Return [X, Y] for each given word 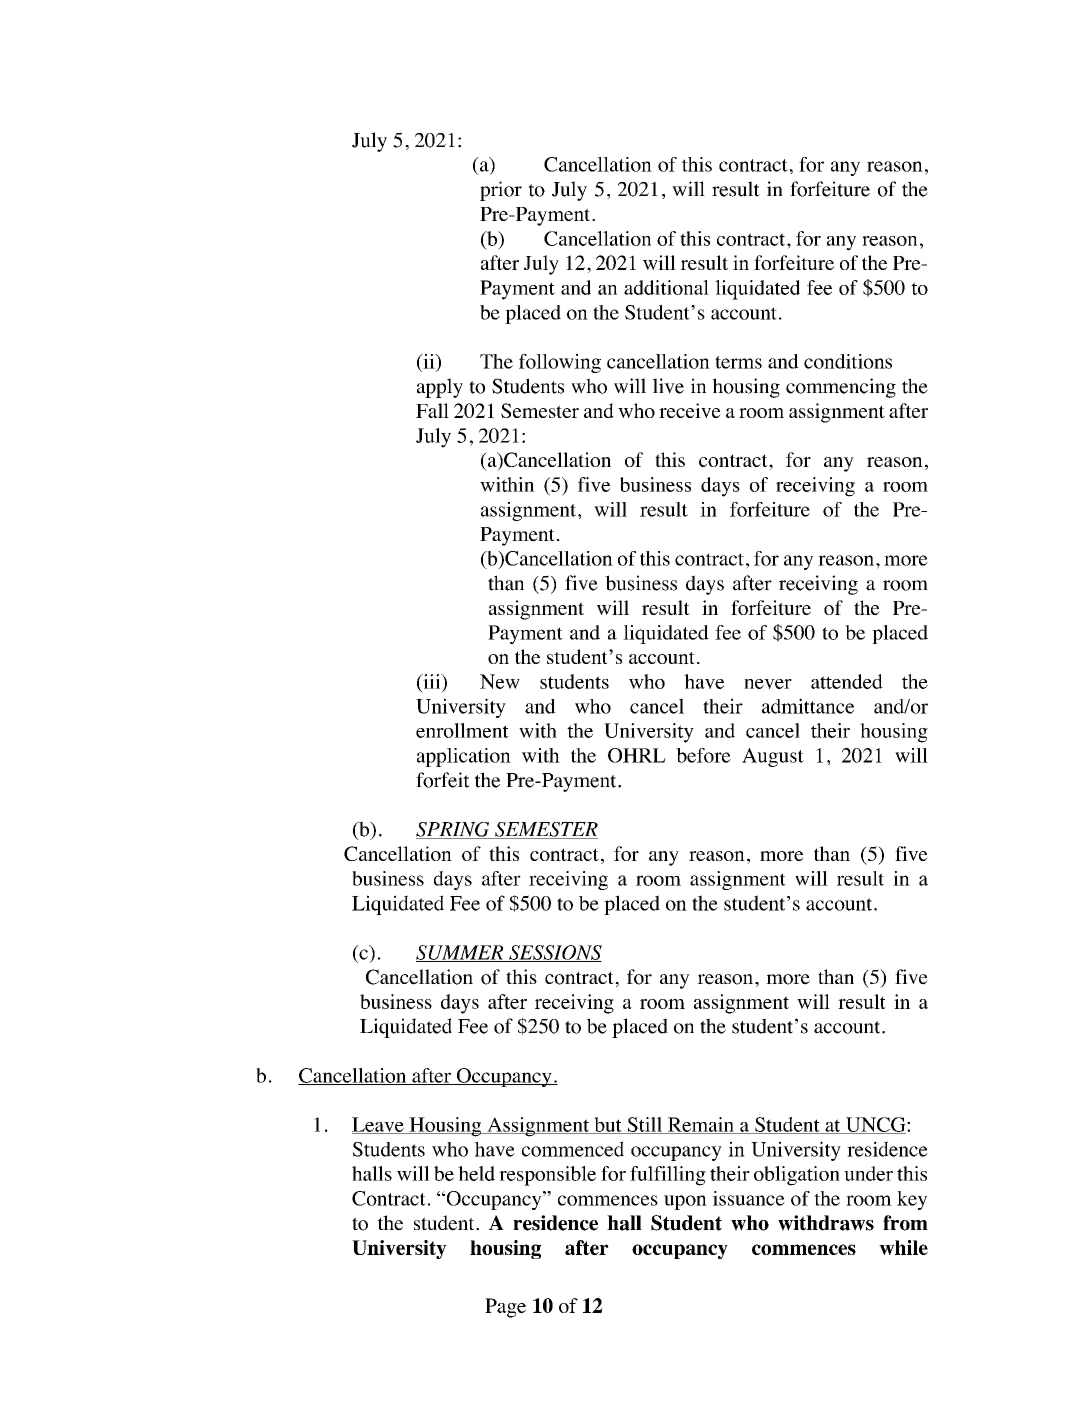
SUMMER [461, 953]
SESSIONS [554, 953]
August [773, 757]
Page [505, 1308]
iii [432, 681]
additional [666, 287]
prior [501, 191]
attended [847, 681]
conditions [848, 361]
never [768, 684]
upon [685, 1202]
